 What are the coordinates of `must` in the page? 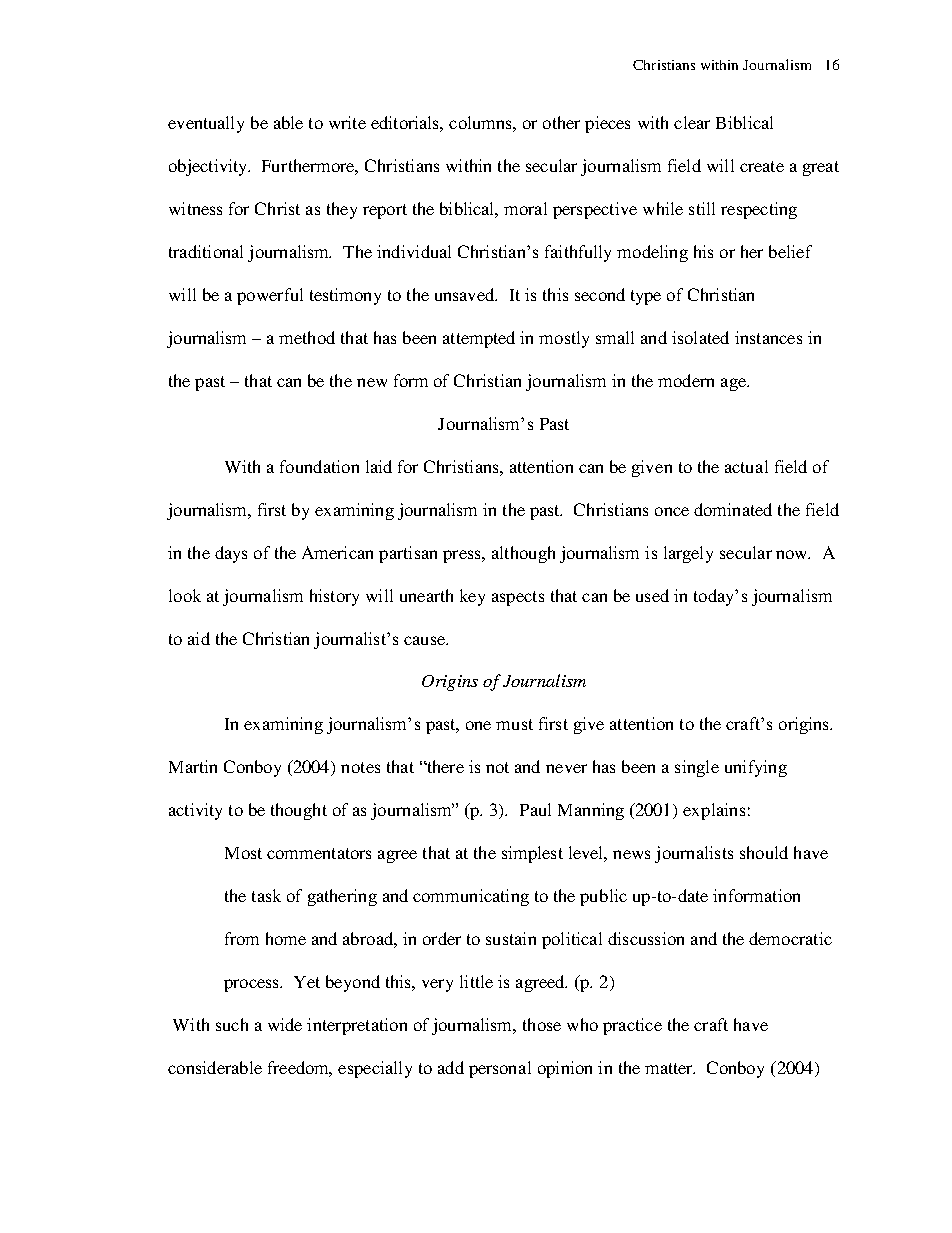 It's located at (514, 724).
